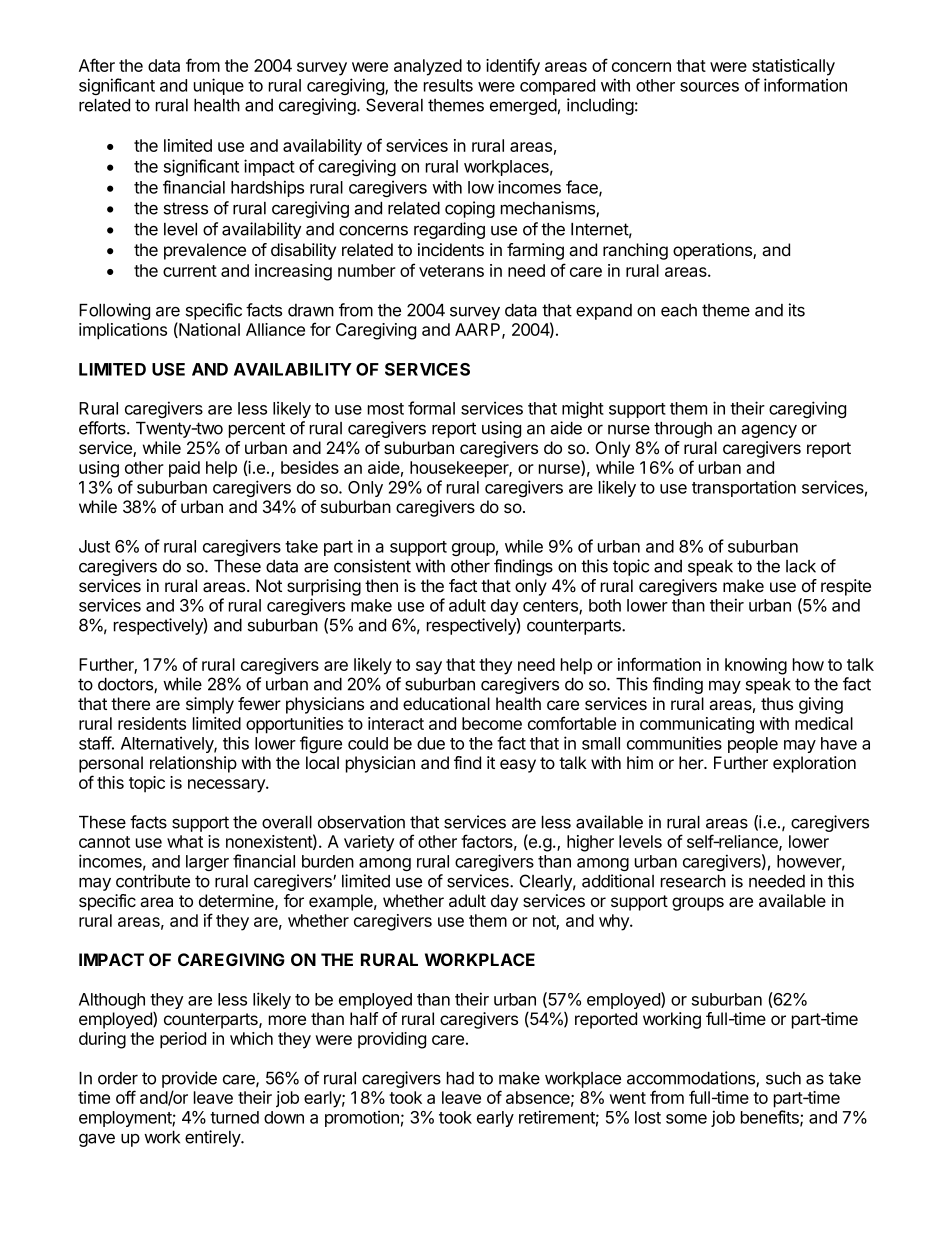  Describe the element at coordinates (693, 881) in the screenshot. I see `research` at that location.
